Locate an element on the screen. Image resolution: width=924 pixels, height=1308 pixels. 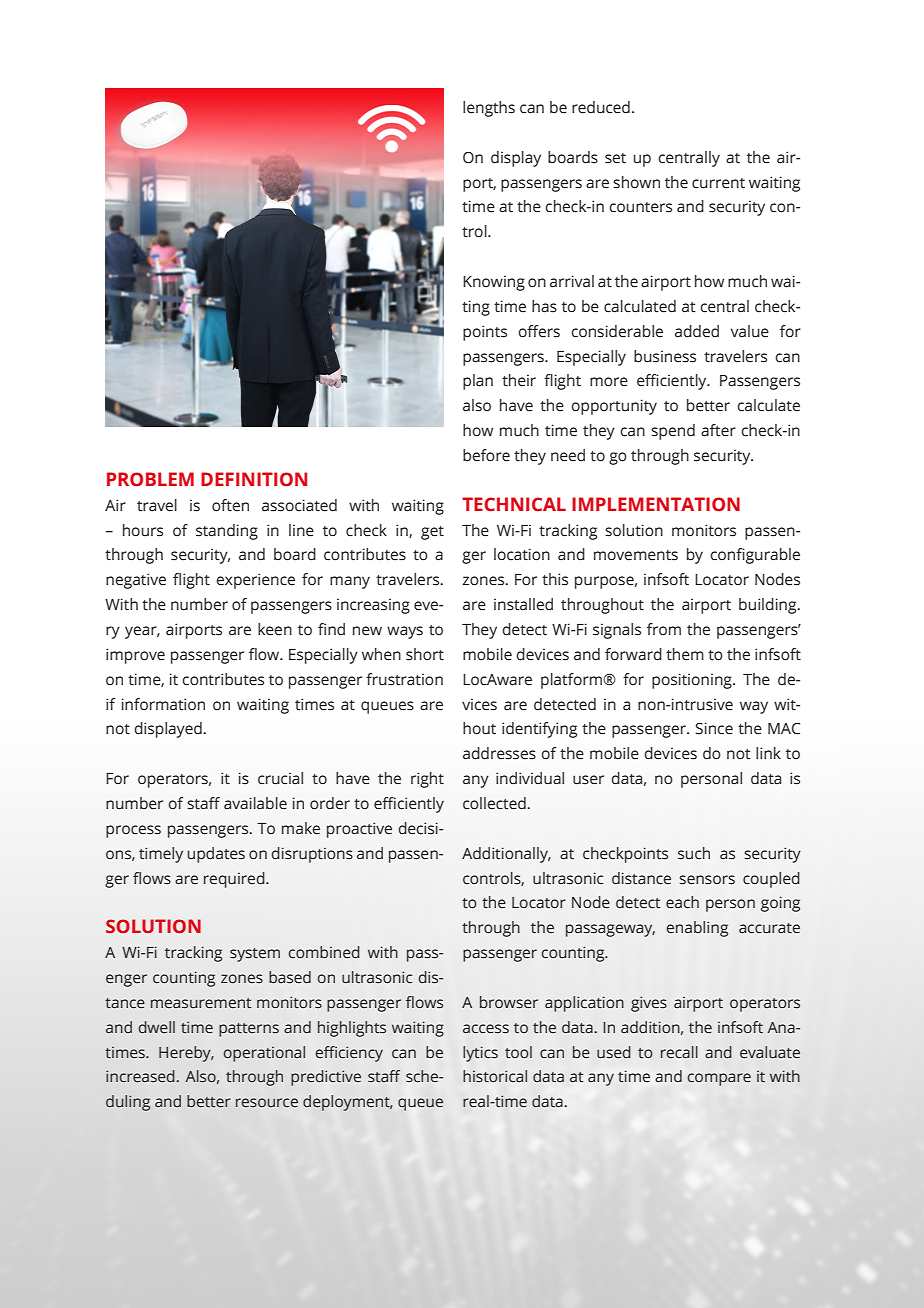
from is located at coordinates (664, 629).
